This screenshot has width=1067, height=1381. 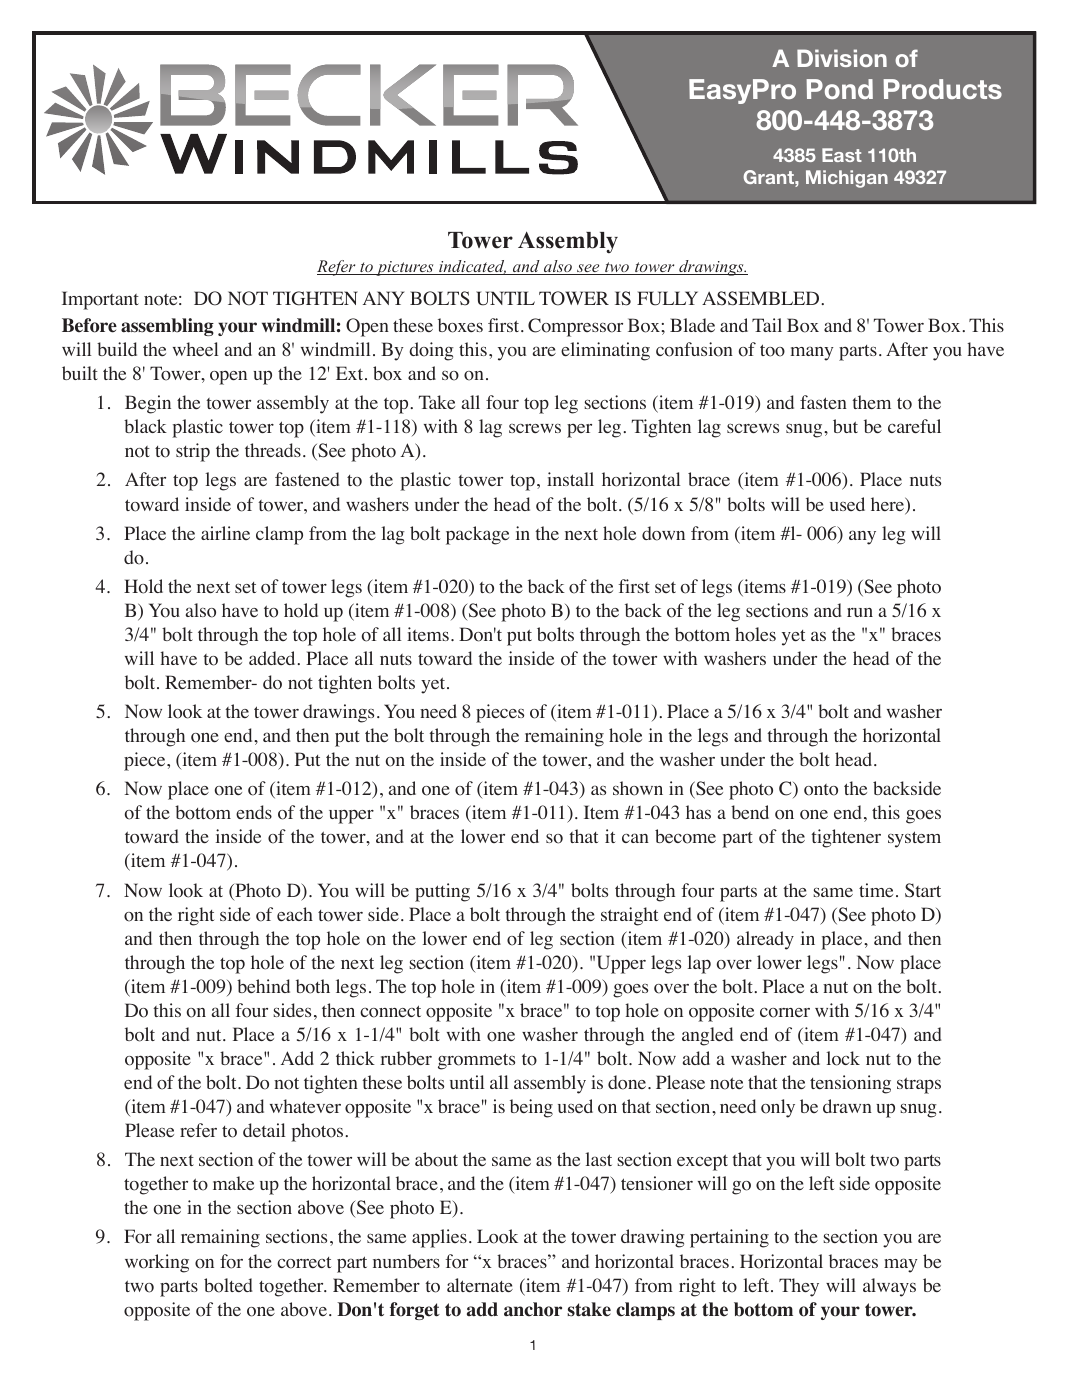 I want to click on indicated, so click(x=472, y=267).
